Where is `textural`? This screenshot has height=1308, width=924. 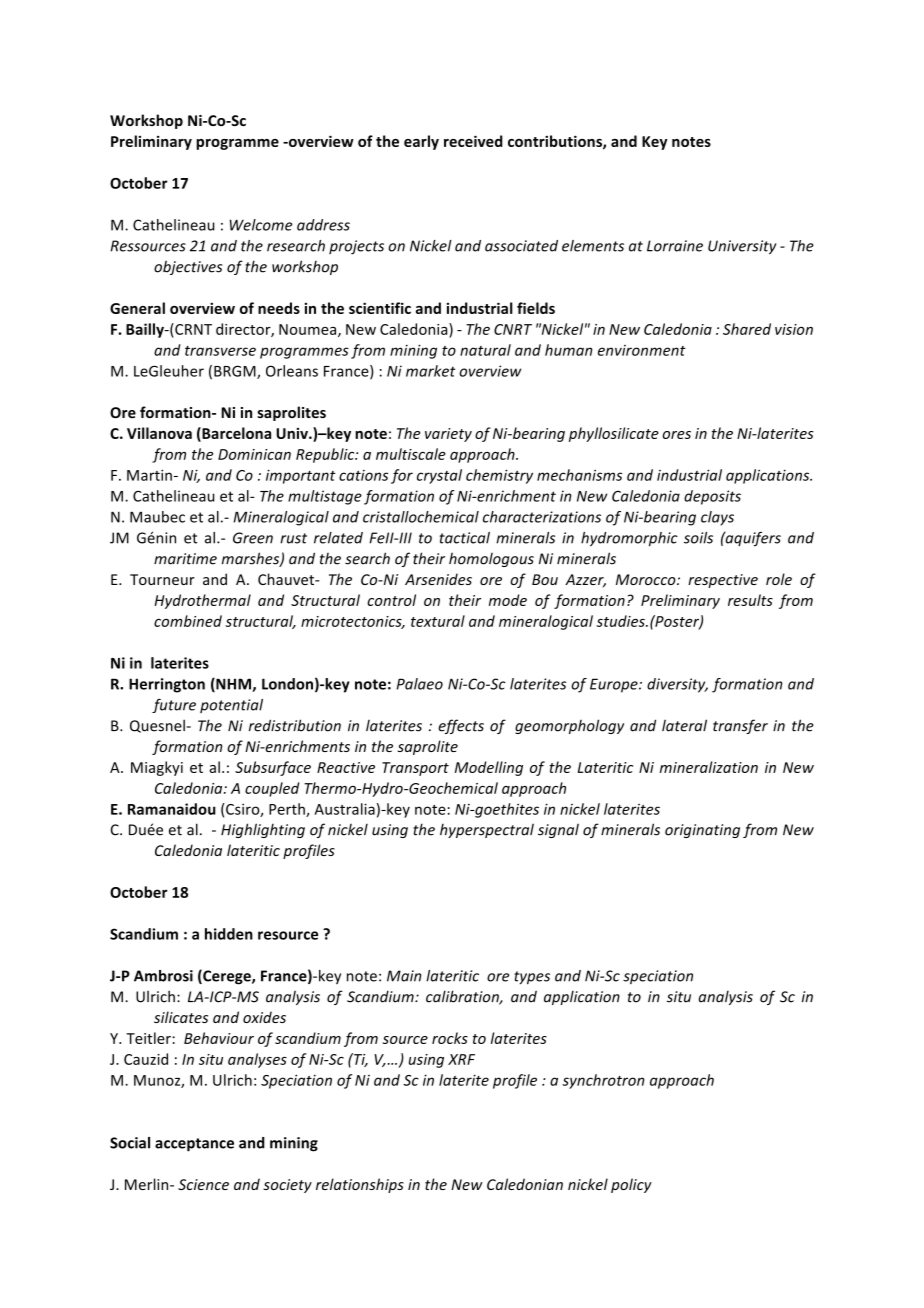 textural is located at coordinates (438, 621).
